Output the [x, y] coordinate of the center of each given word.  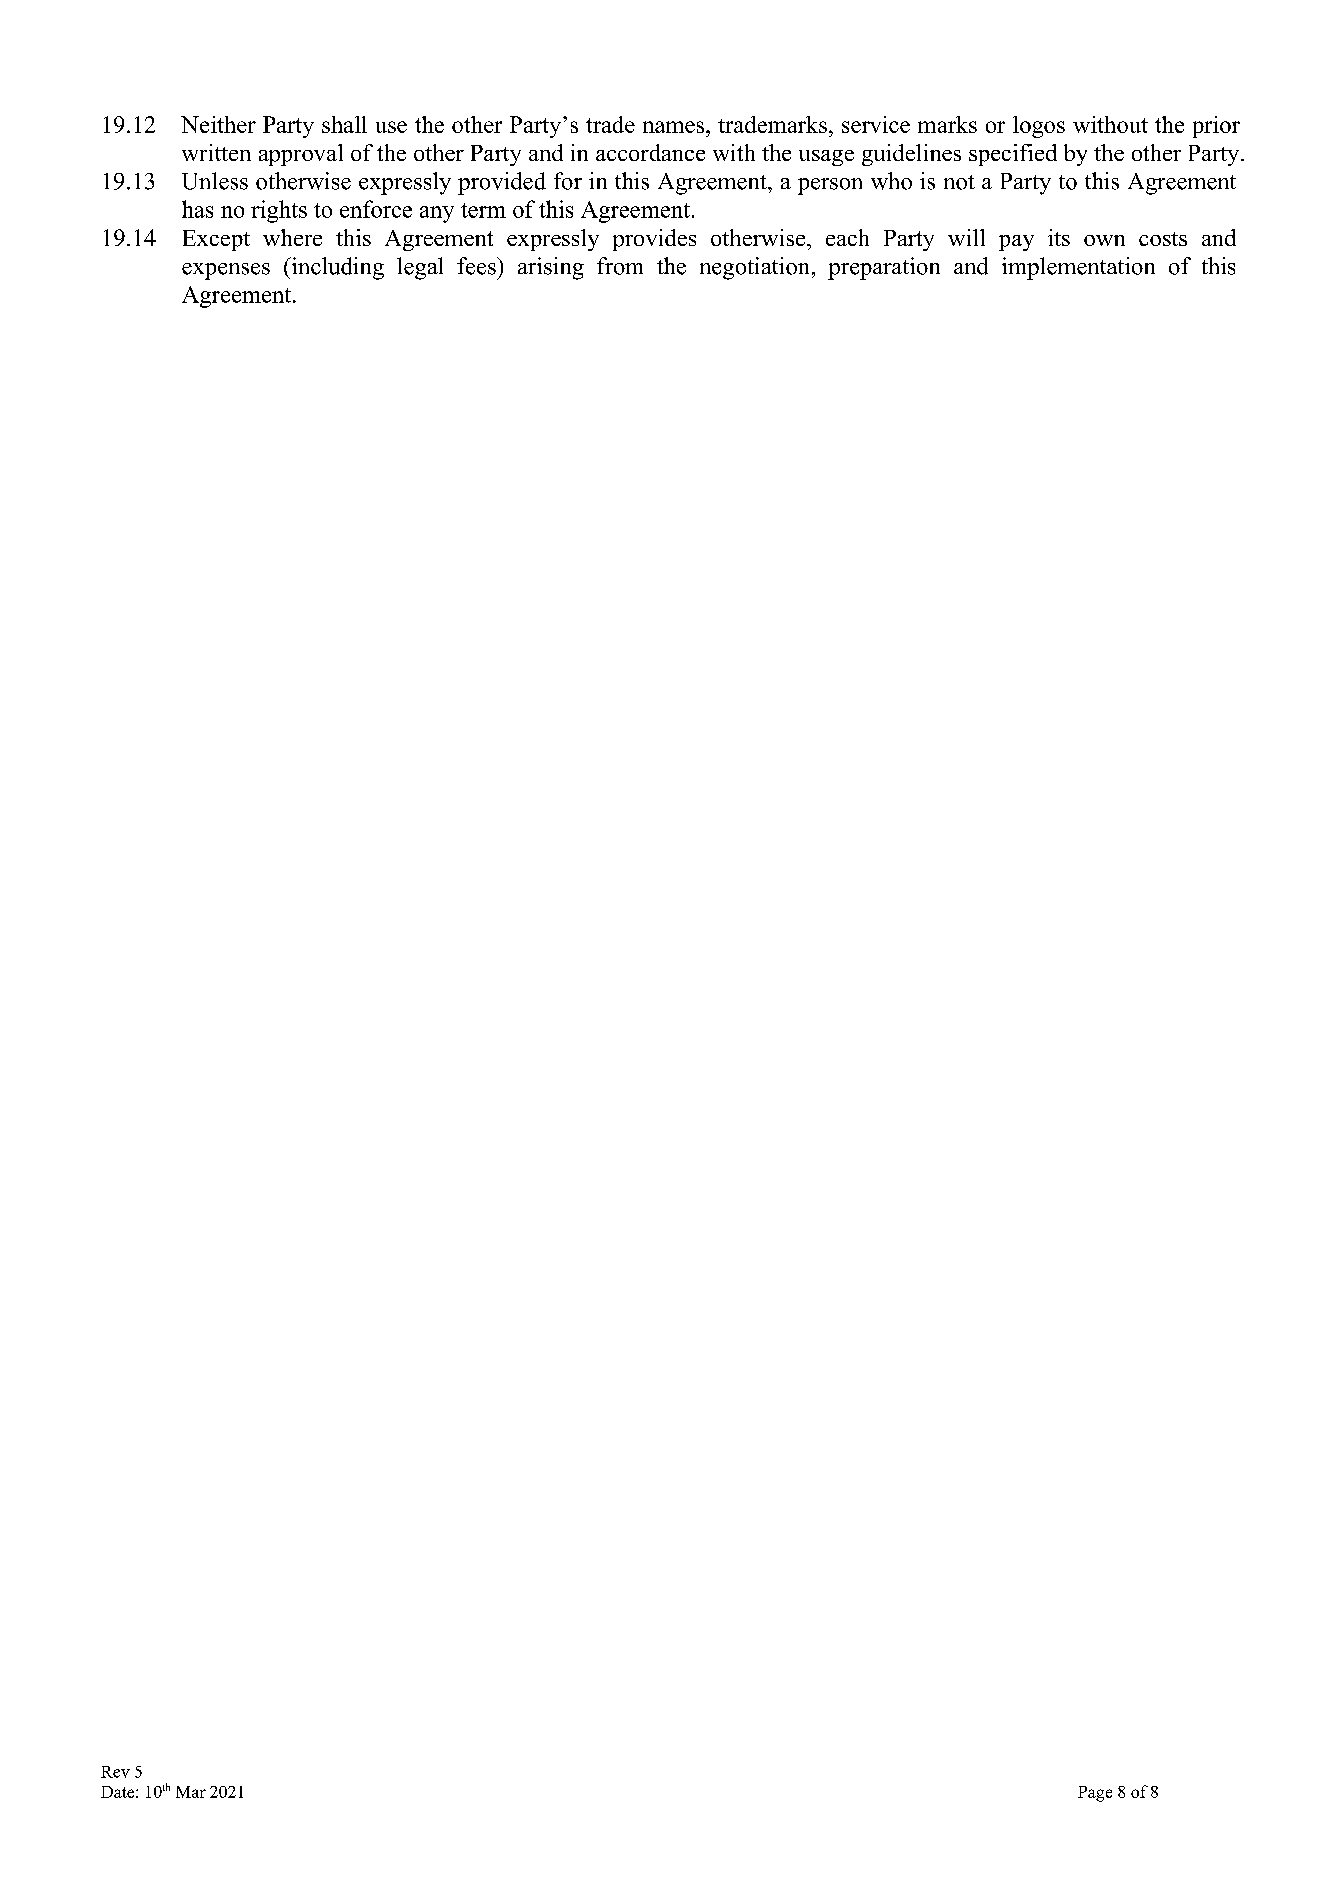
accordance [650, 152]
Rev [115, 1772]
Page [1095, 1794]
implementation [1078, 268]
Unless [215, 181]
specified [1013, 155]
